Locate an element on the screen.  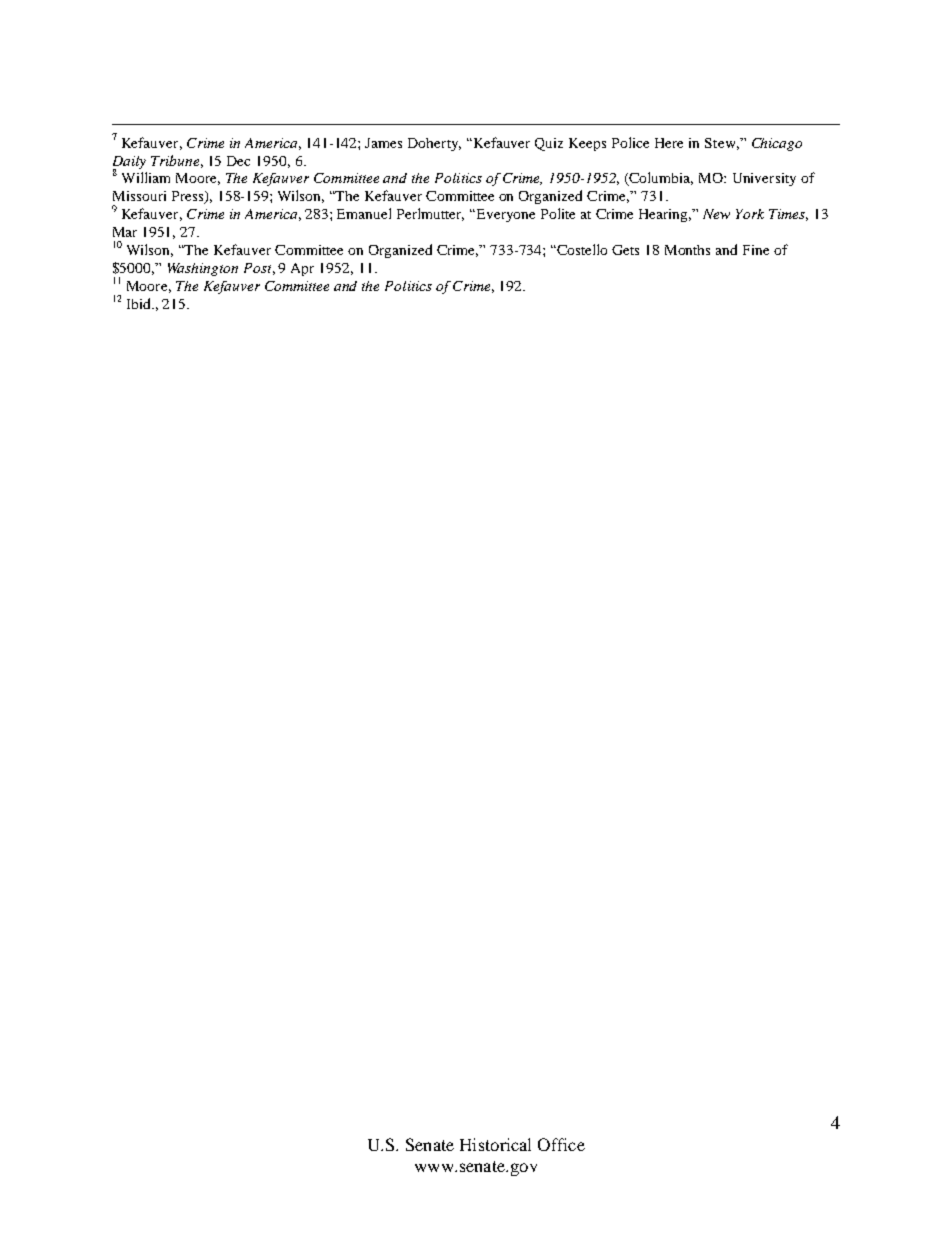
Perlmutter is located at coordinates (430, 214).
